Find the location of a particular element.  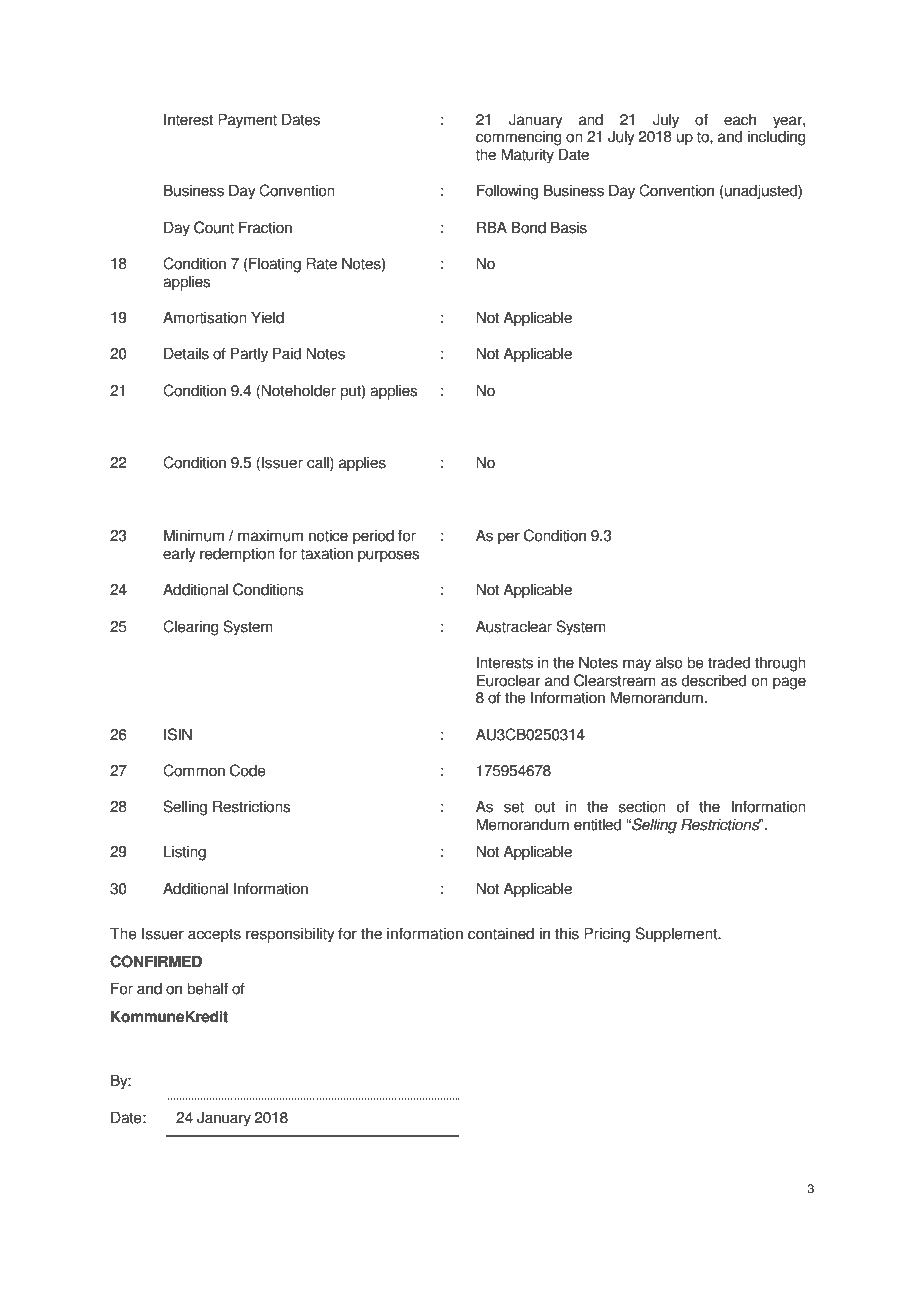

commencing is located at coordinates (519, 137).
